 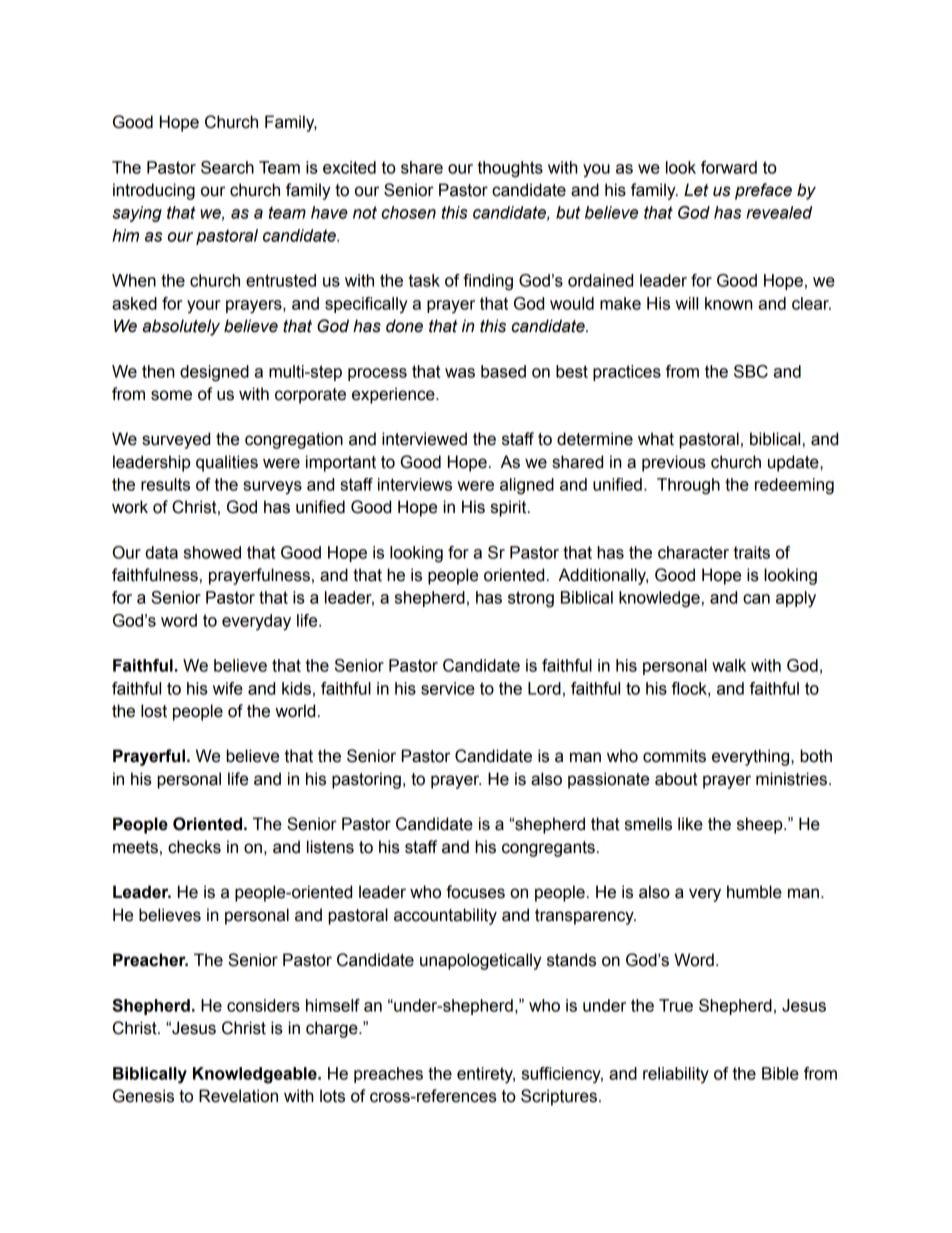 I want to click on thoughts, so click(x=510, y=169).
